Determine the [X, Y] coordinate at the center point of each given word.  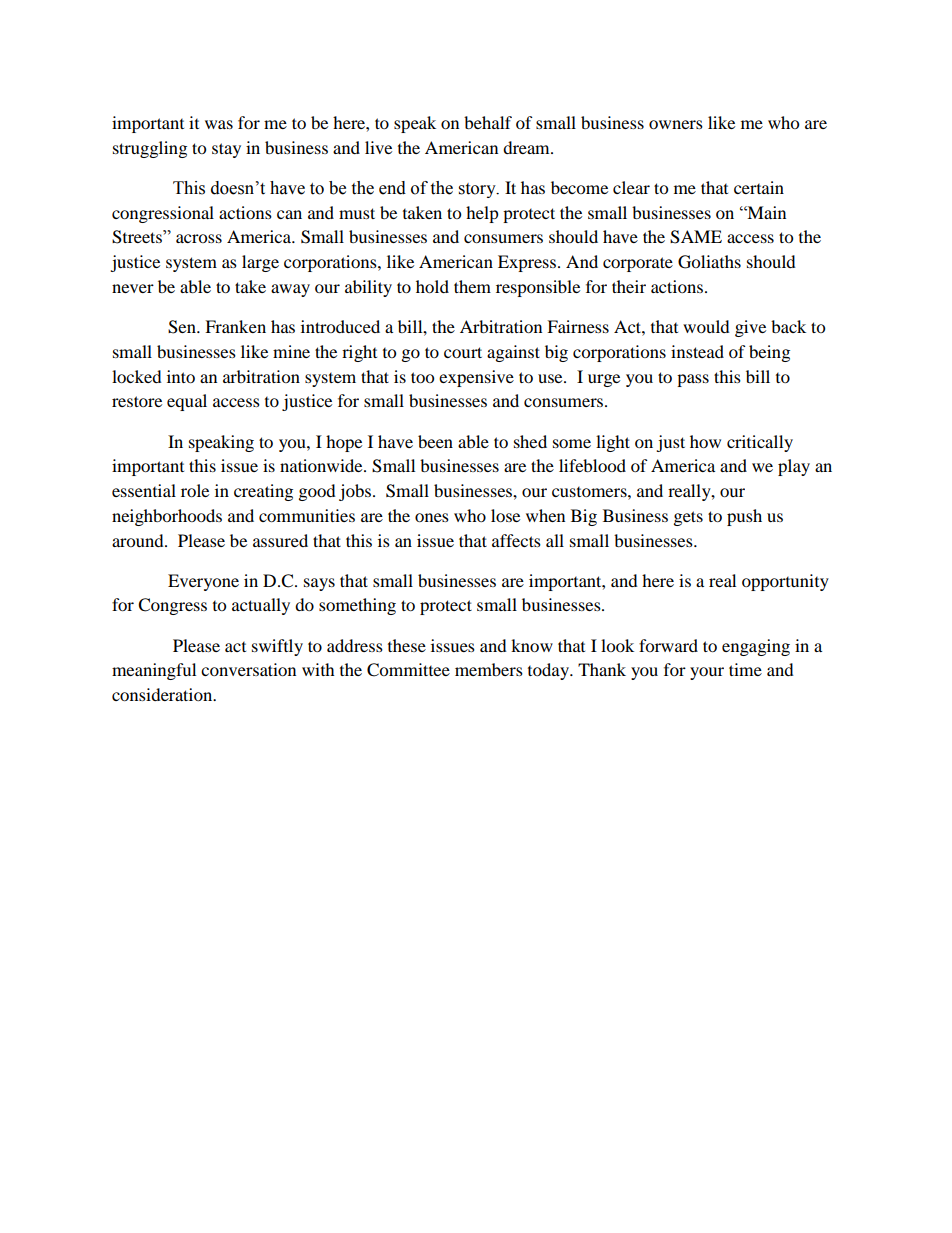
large [260, 263]
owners [676, 124]
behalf [488, 122]
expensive [476, 378]
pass [693, 380]
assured [280, 540]
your [707, 673]
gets [688, 518]
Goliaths [709, 262]
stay [226, 150]
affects [516, 540]
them [472, 286]
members [489, 669]
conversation [248, 669]
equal [187, 402]
